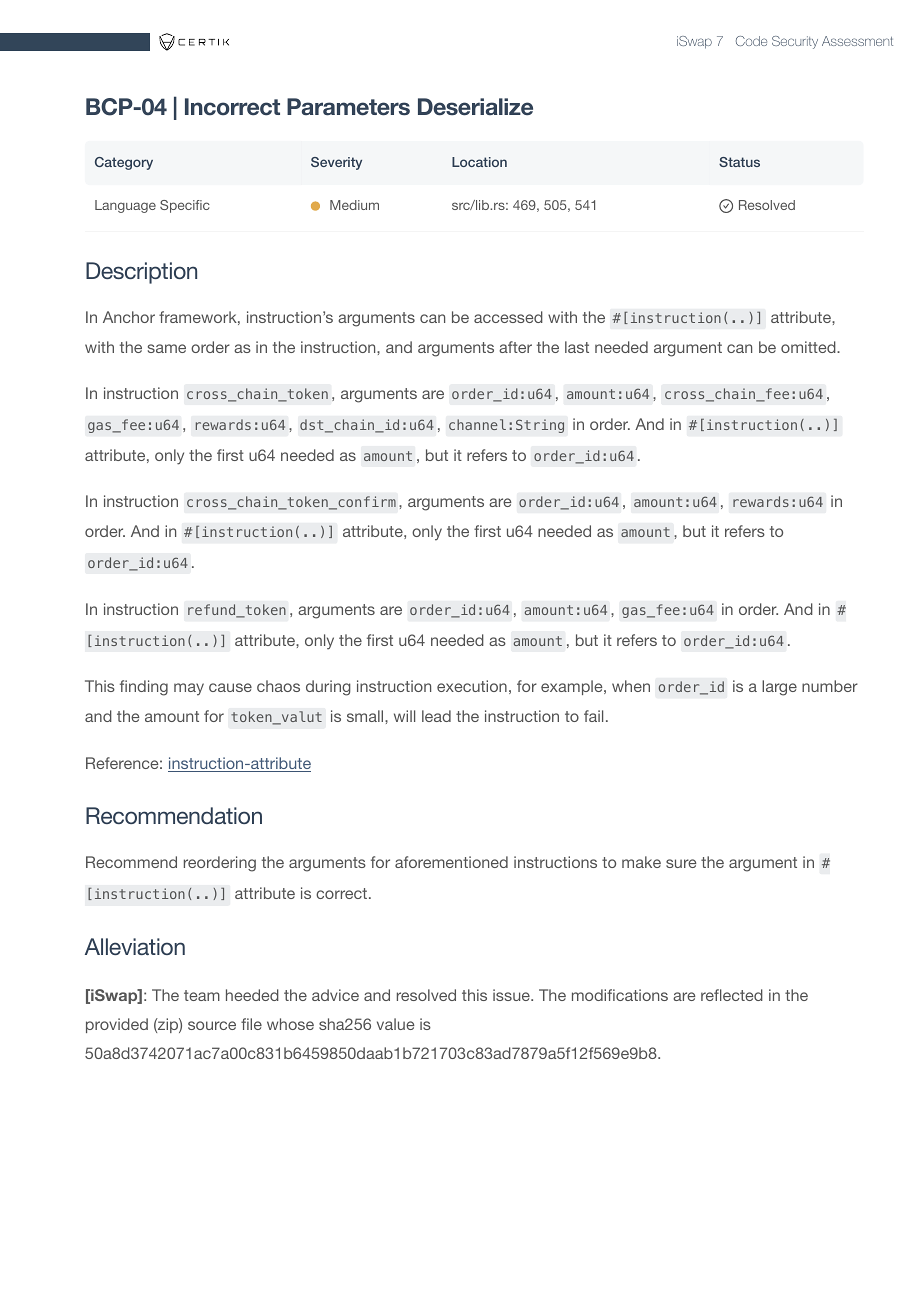 The image size is (924, 1308). I want to click on team, so click(202, 995).
